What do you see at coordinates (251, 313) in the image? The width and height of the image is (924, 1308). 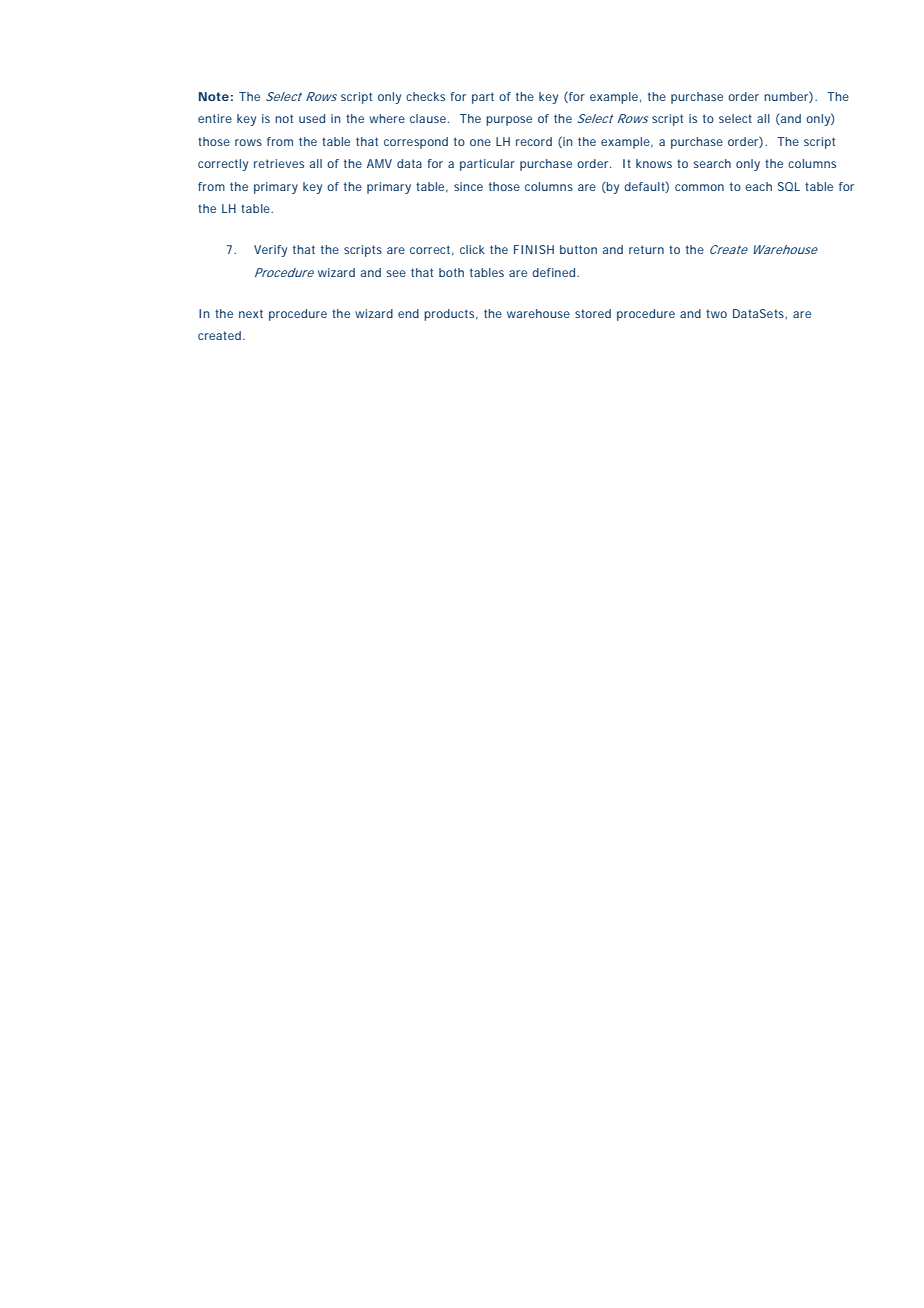 I see `next` at bounding box center [251, 313].
